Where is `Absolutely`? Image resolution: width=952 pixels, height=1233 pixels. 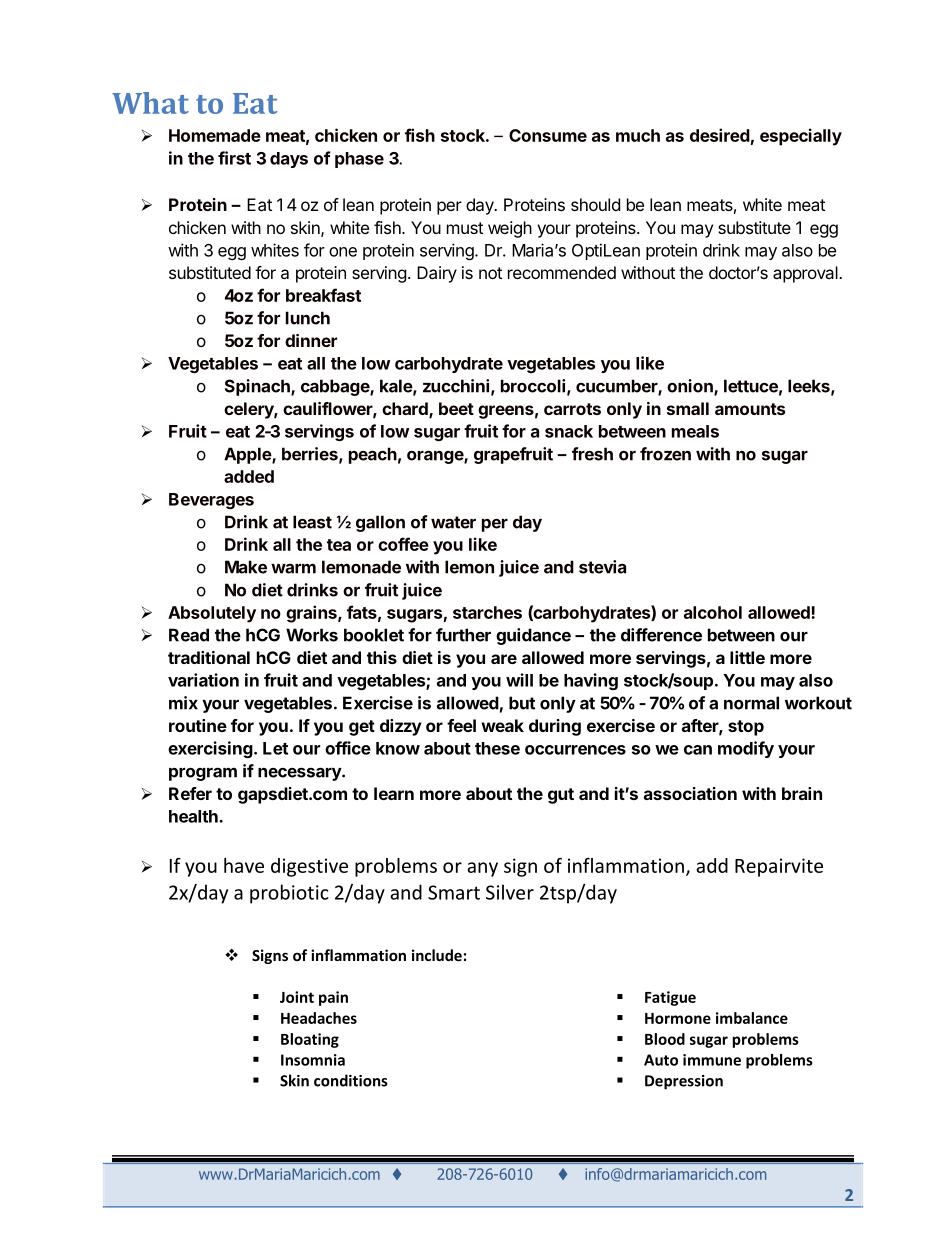
Absolutely is located at coordinates (212, 614).
